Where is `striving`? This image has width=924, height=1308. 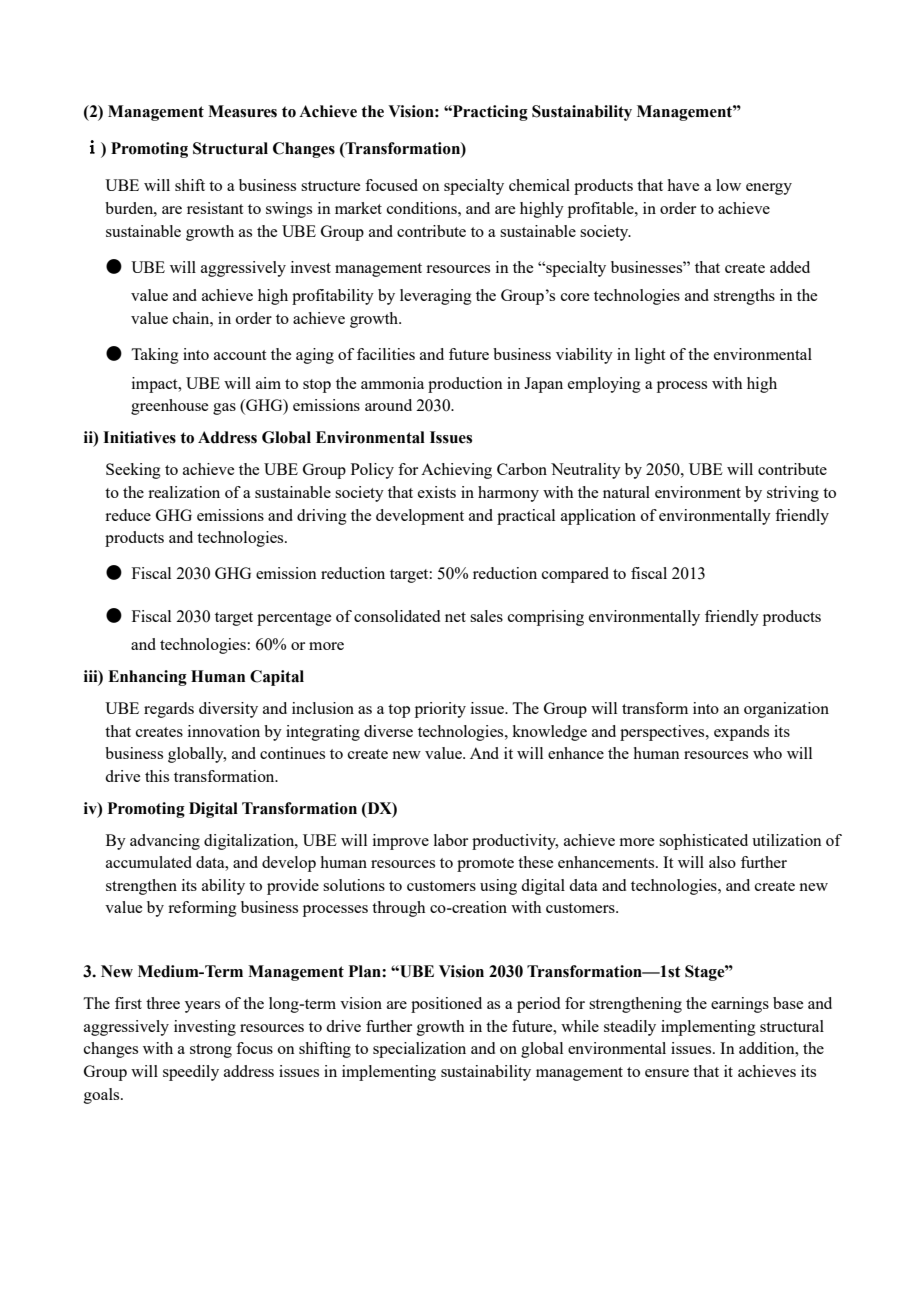 striving is located at coordinates (793, 494).
